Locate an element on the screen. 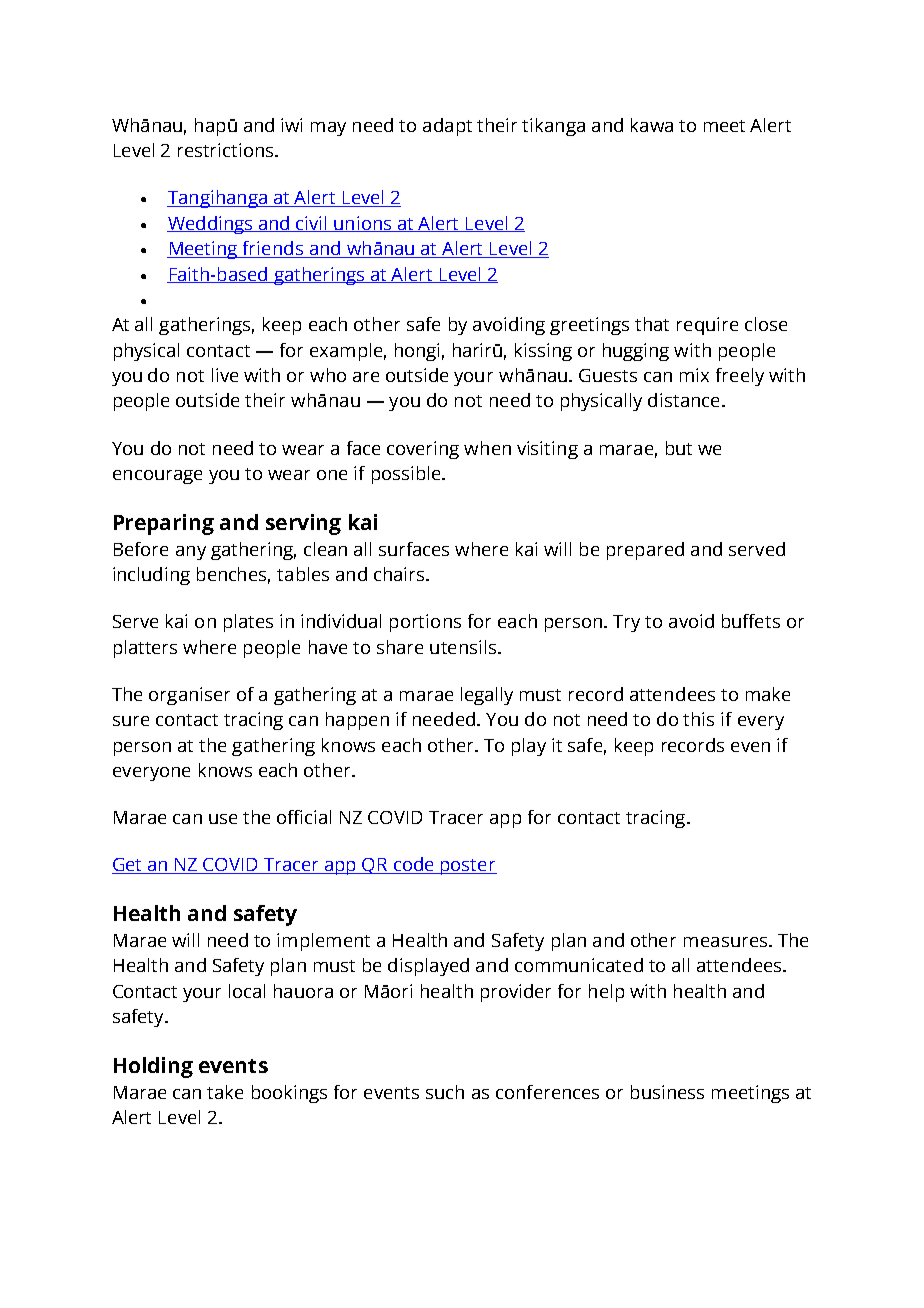  restrictions is located at coordinates (227, 150).
